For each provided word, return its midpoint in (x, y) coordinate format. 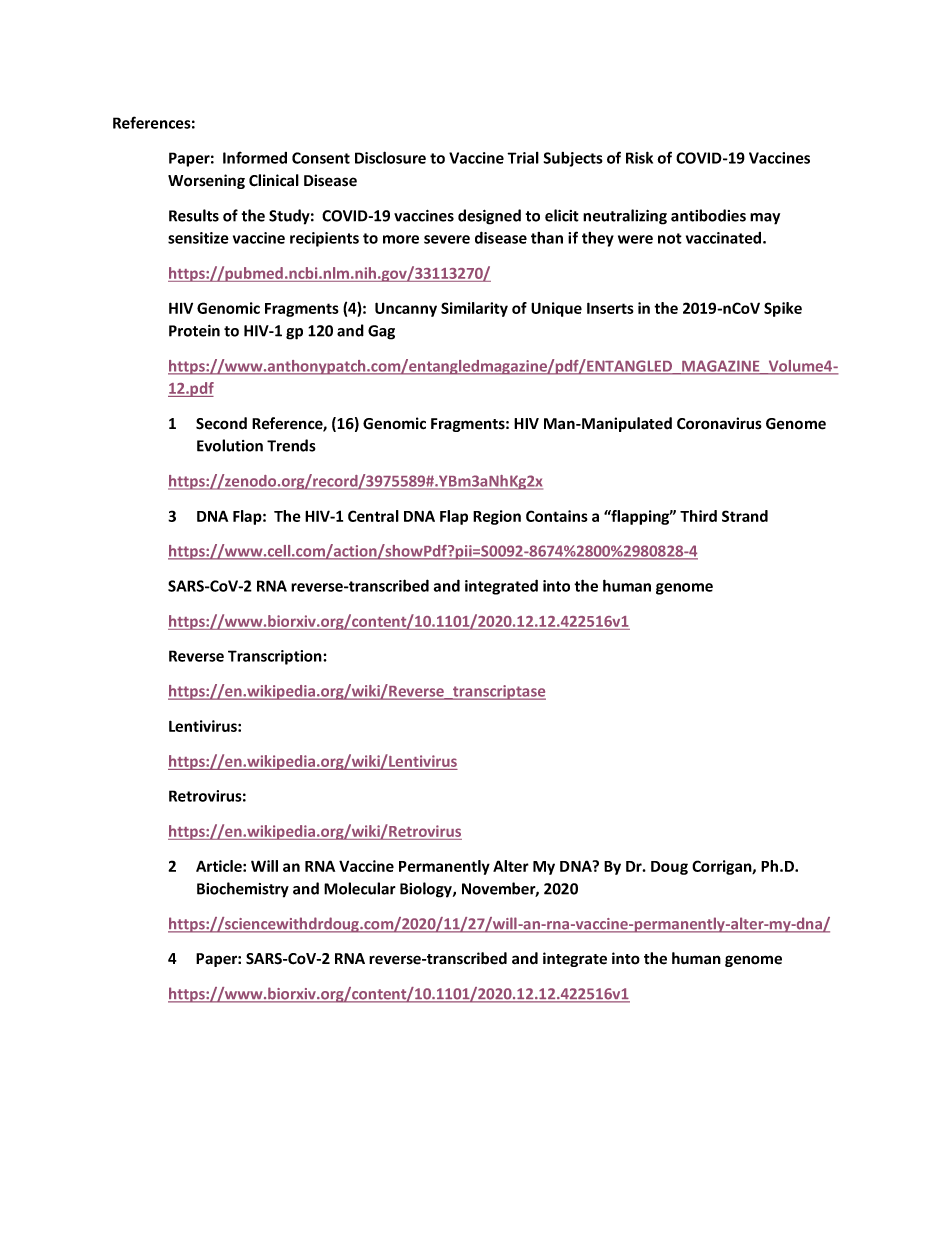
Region (497, 517)
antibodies (708, 215)
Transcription (276, 657)
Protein (194, 331)
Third (698, 516)
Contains (557, 516)
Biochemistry (243, 890)
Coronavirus (719, 423)
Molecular (360, 888)
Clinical (274, 180)
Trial (523, 158)
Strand (745, 516)
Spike (783, 309)
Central (373, 516)
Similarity (474, 309)
